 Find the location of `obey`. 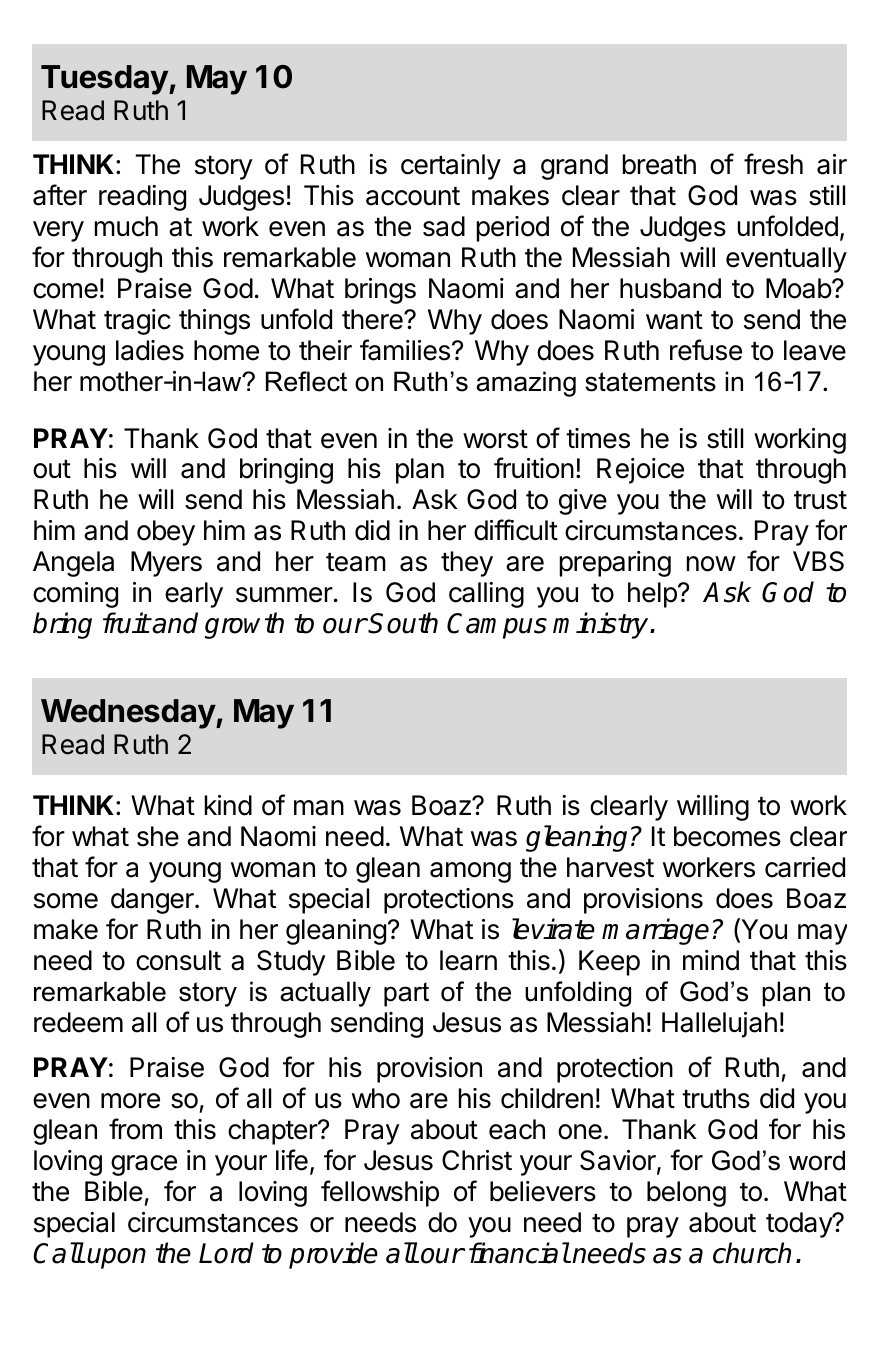

obey is located at coordinates (166, 533).
